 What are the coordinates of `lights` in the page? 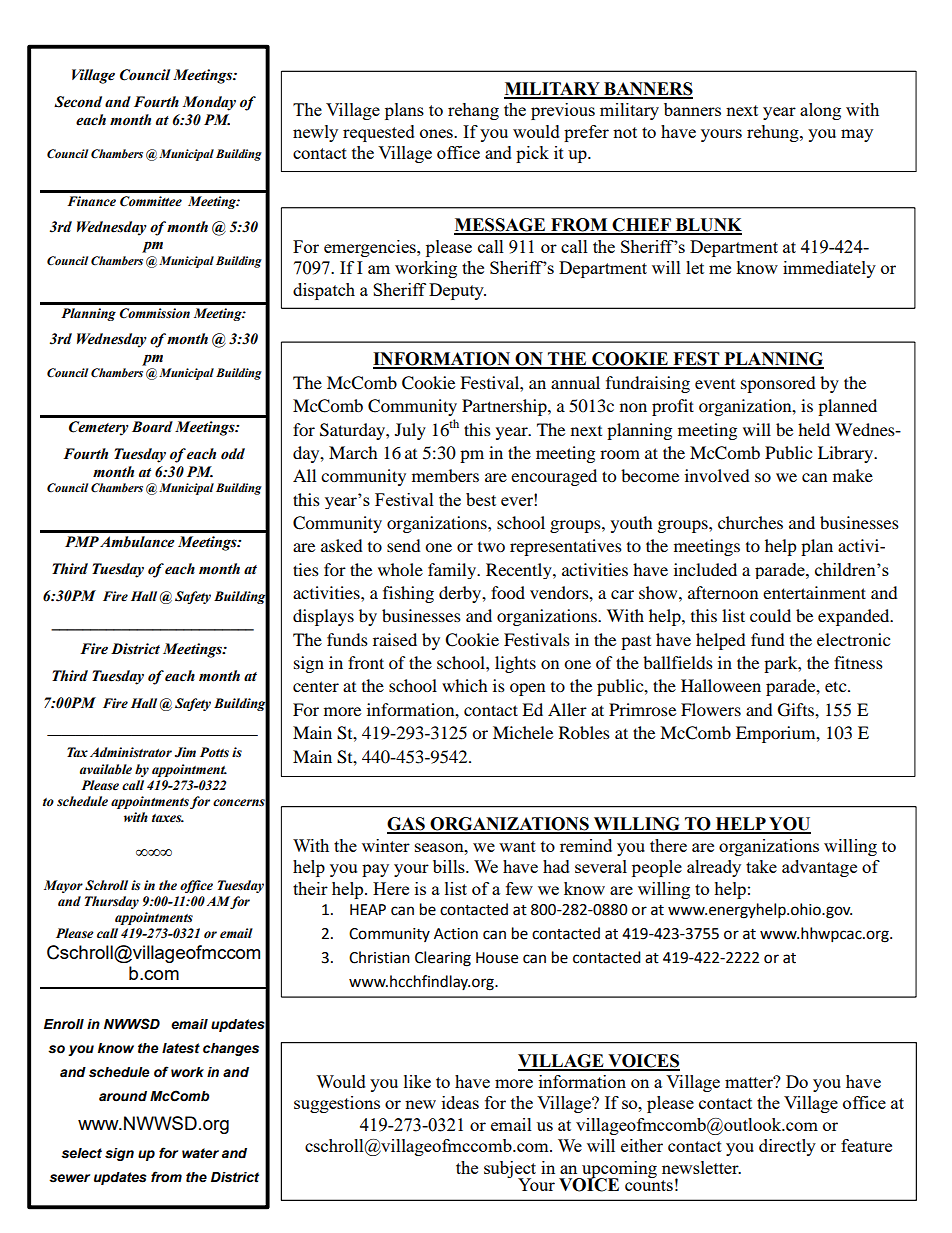 It's located at (515, 664).
